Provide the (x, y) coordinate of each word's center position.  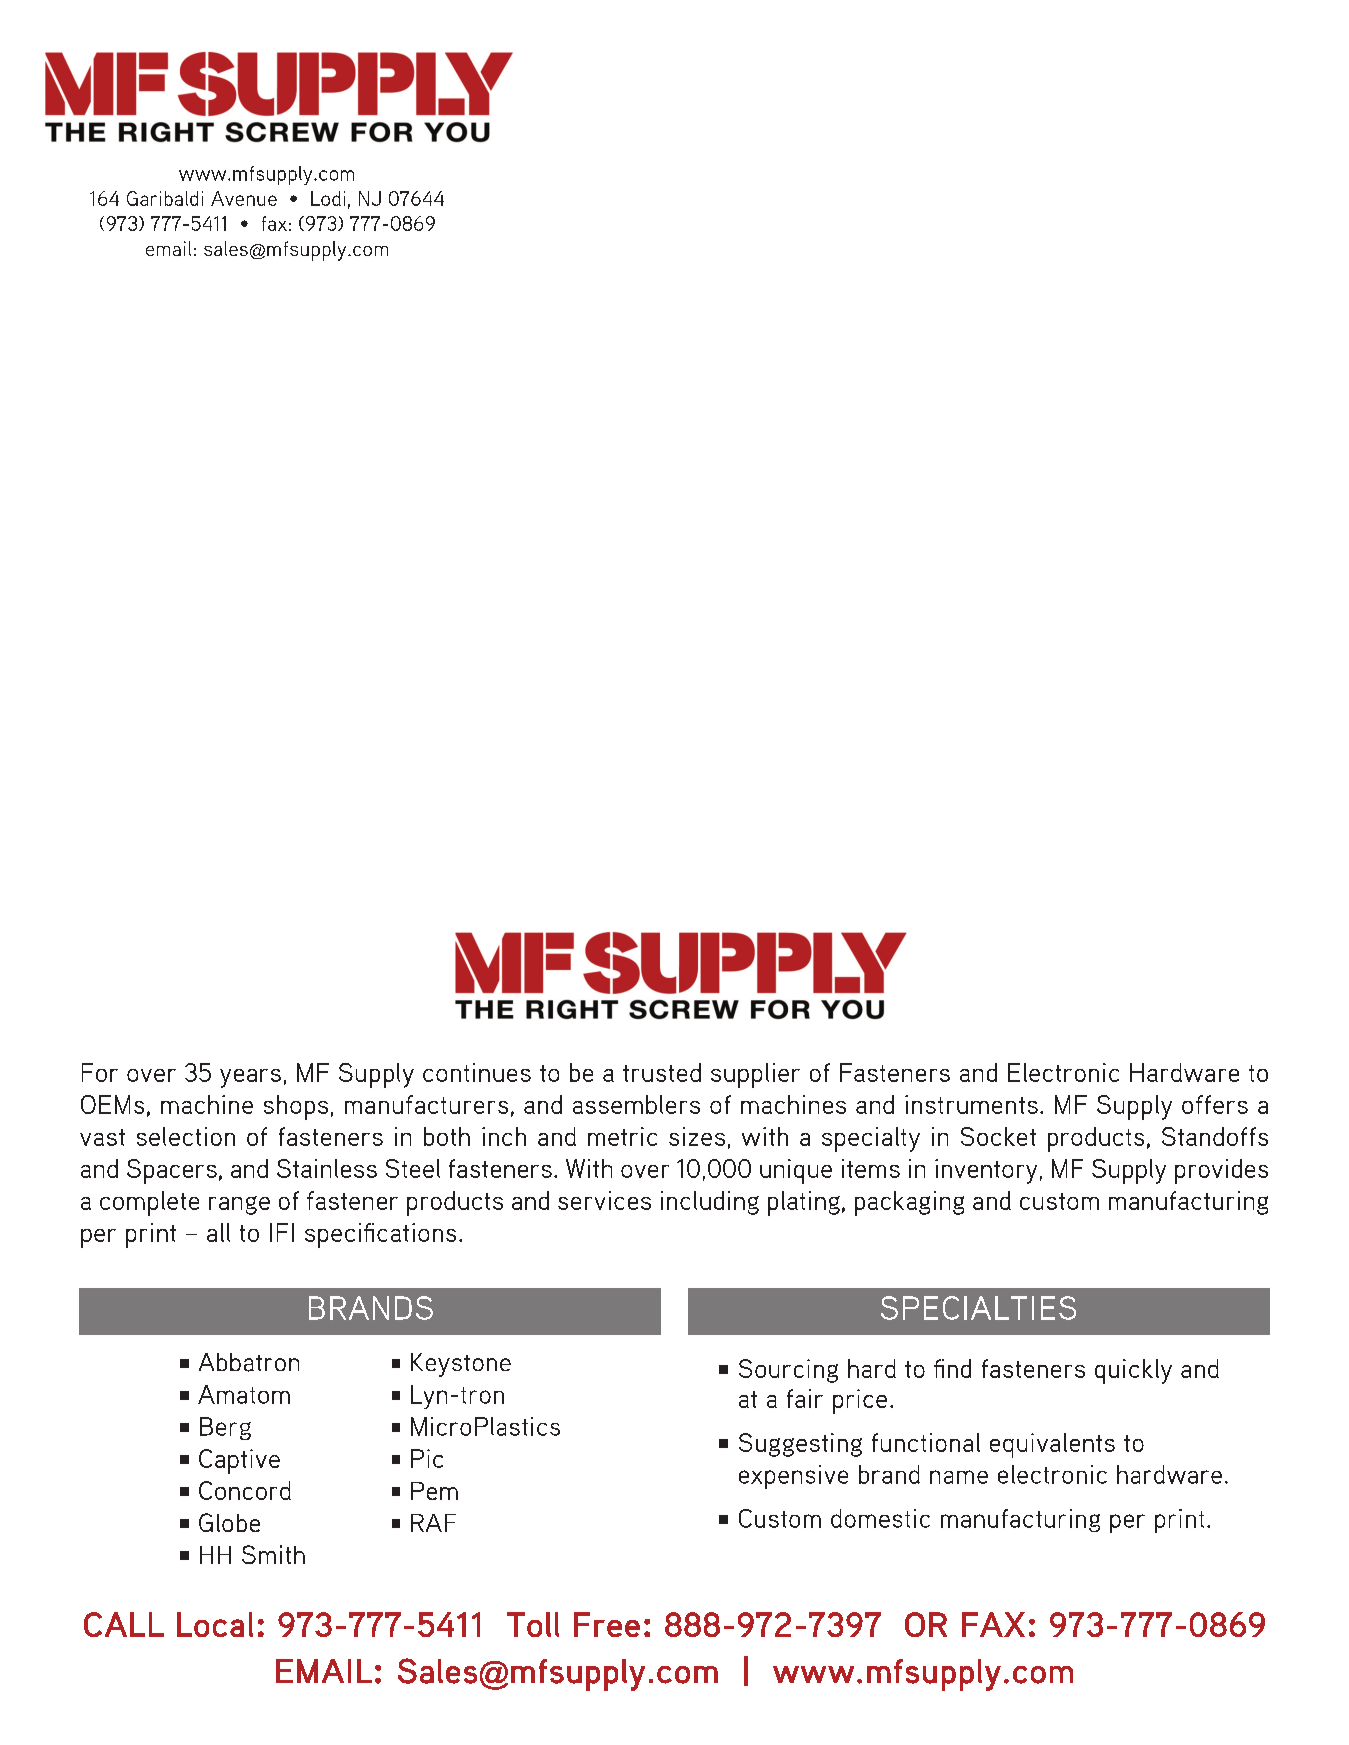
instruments (971, 1104)
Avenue (244, 198)
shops (296, 1107)
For (100, 1072)
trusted (662, 1072)
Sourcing (788, 1371)
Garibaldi (165, 198)
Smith (273, 1554)
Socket (998, 1136)
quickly (1133, 1371)
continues (477, 1072)
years (250, 1078)
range (239, 1205)
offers (1215, 1104)
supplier (755, 1075)
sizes (697, 1136)
